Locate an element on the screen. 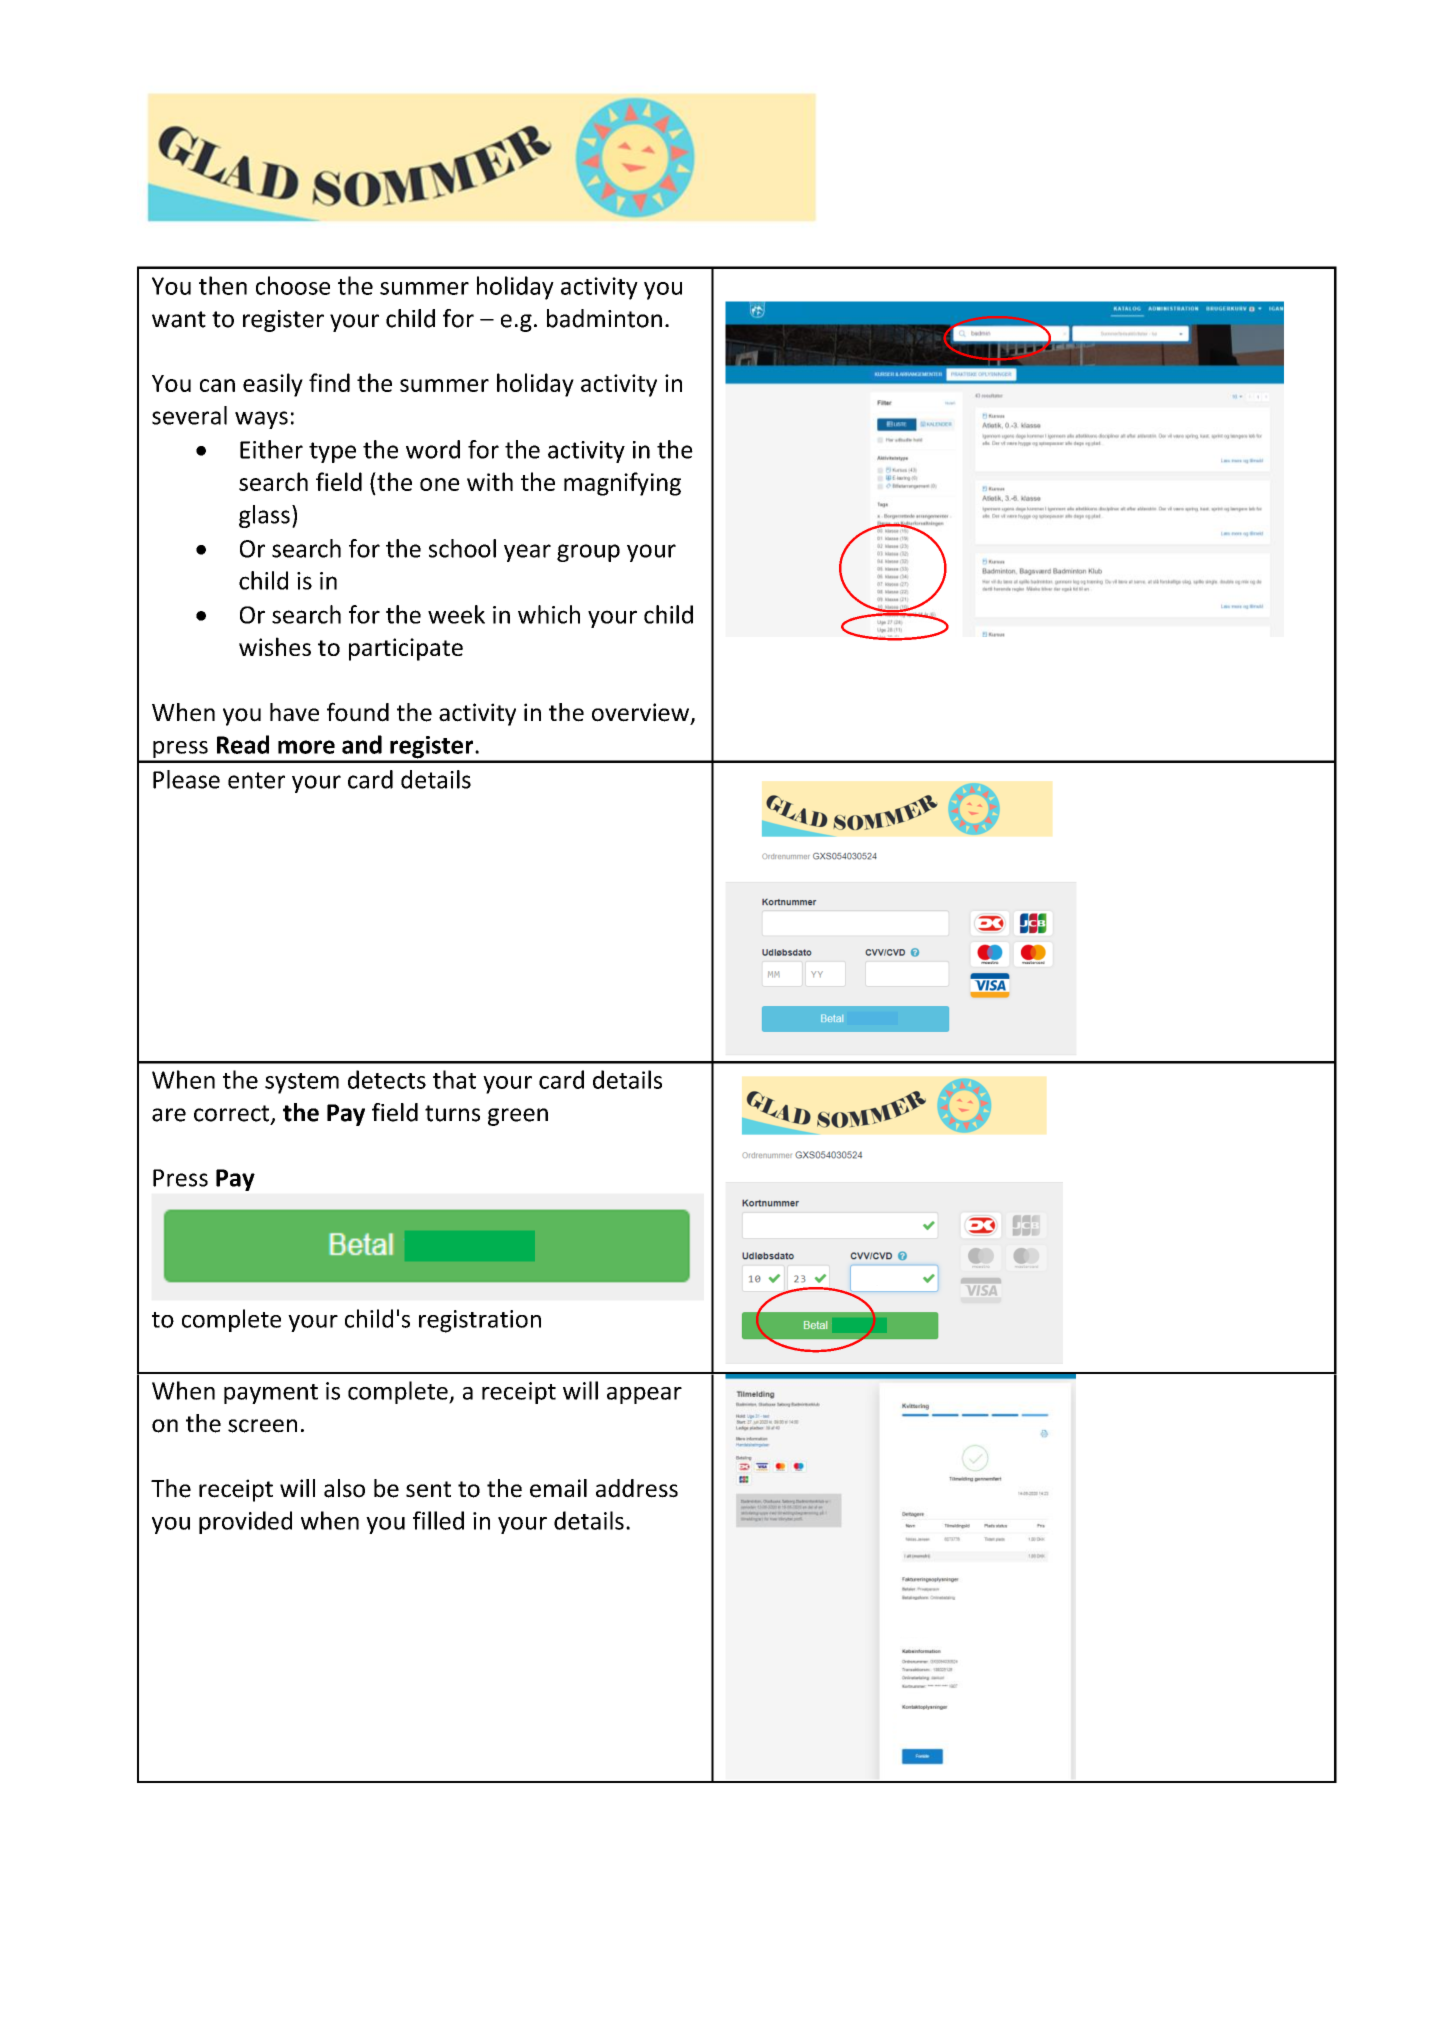  sent is located at coordinates (428, 1489).
